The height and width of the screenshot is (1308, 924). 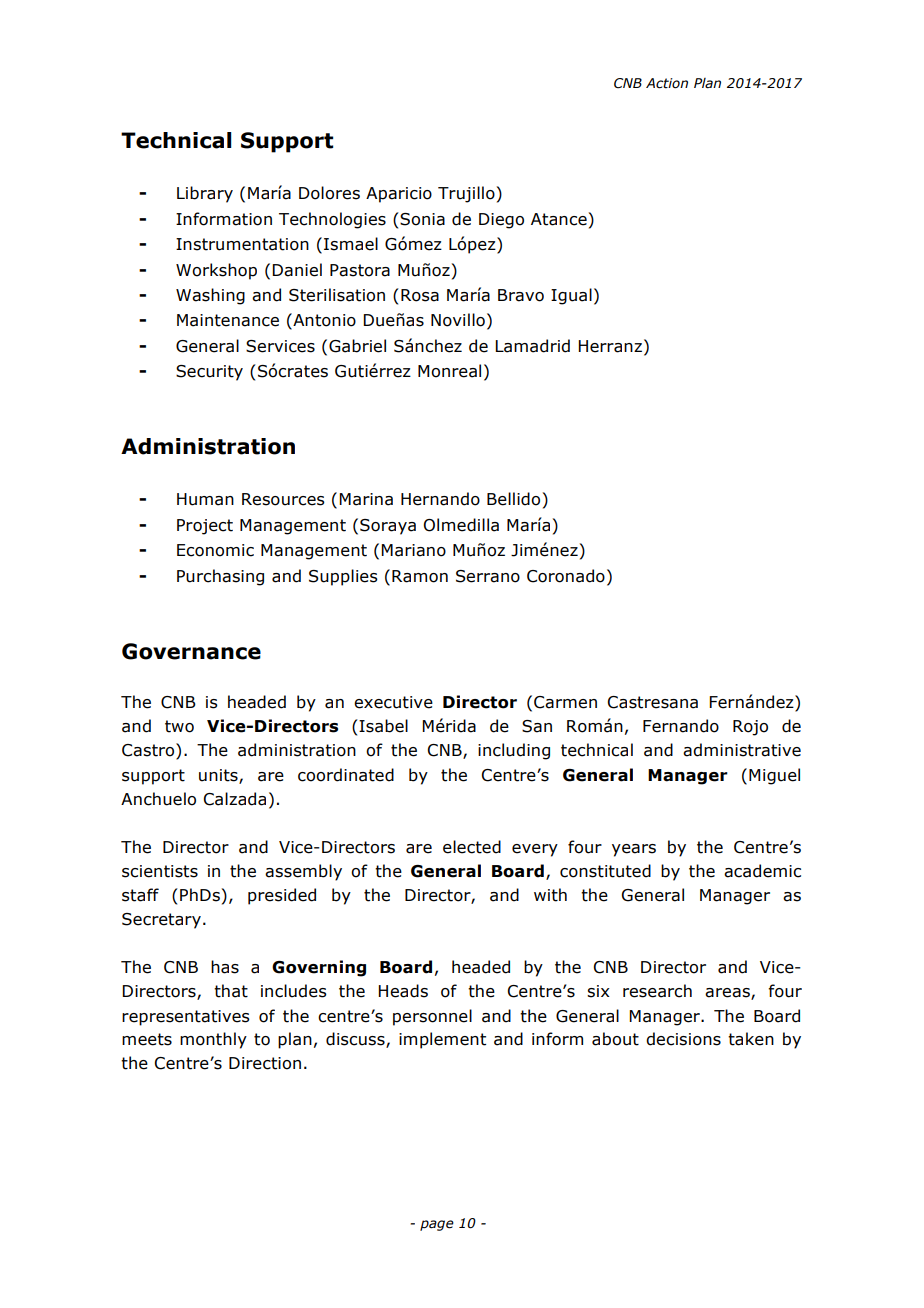 I want to click on Direction, so click(x=265, y=1063).
